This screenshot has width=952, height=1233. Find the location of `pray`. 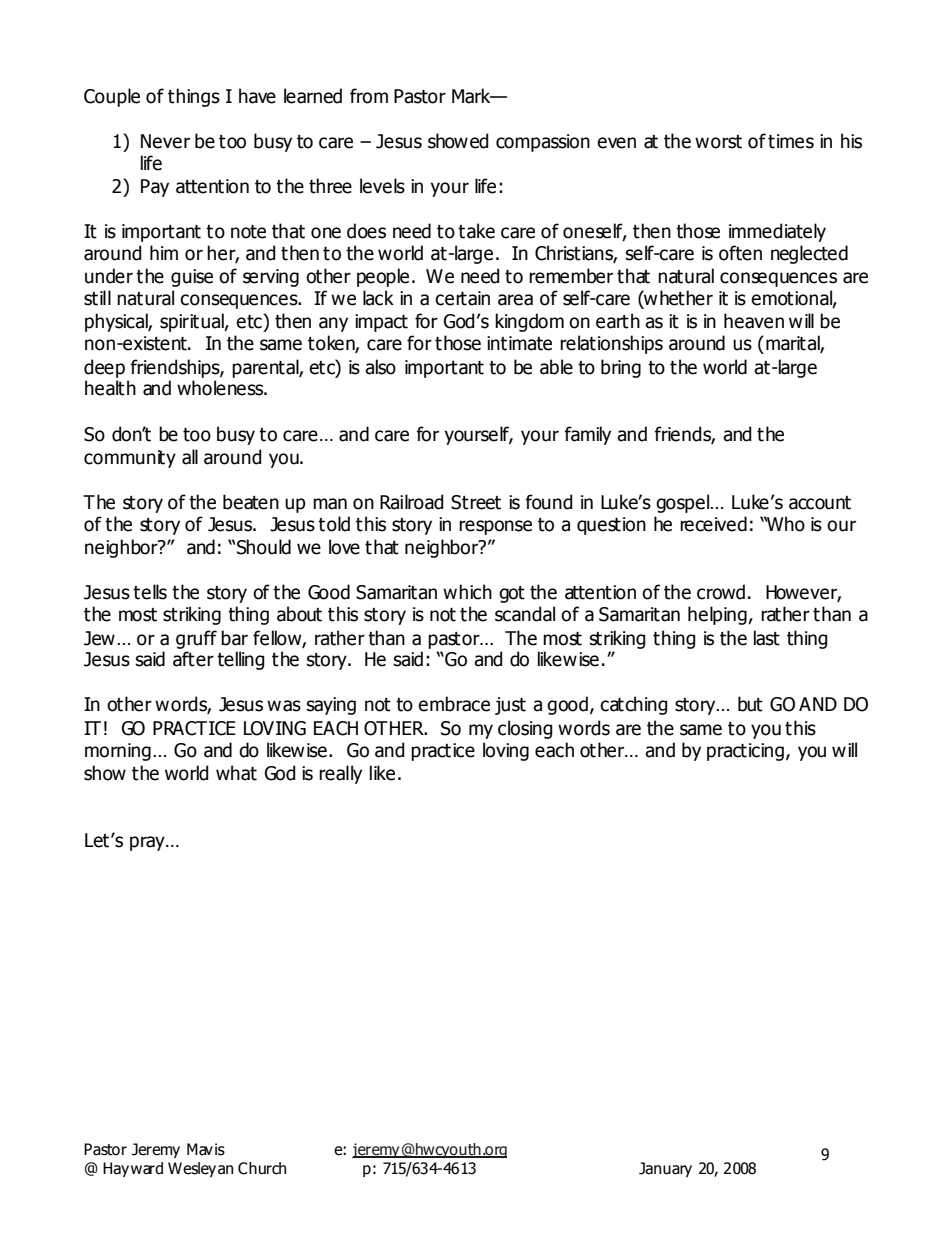

pray is located at coordinates (148, 843).
